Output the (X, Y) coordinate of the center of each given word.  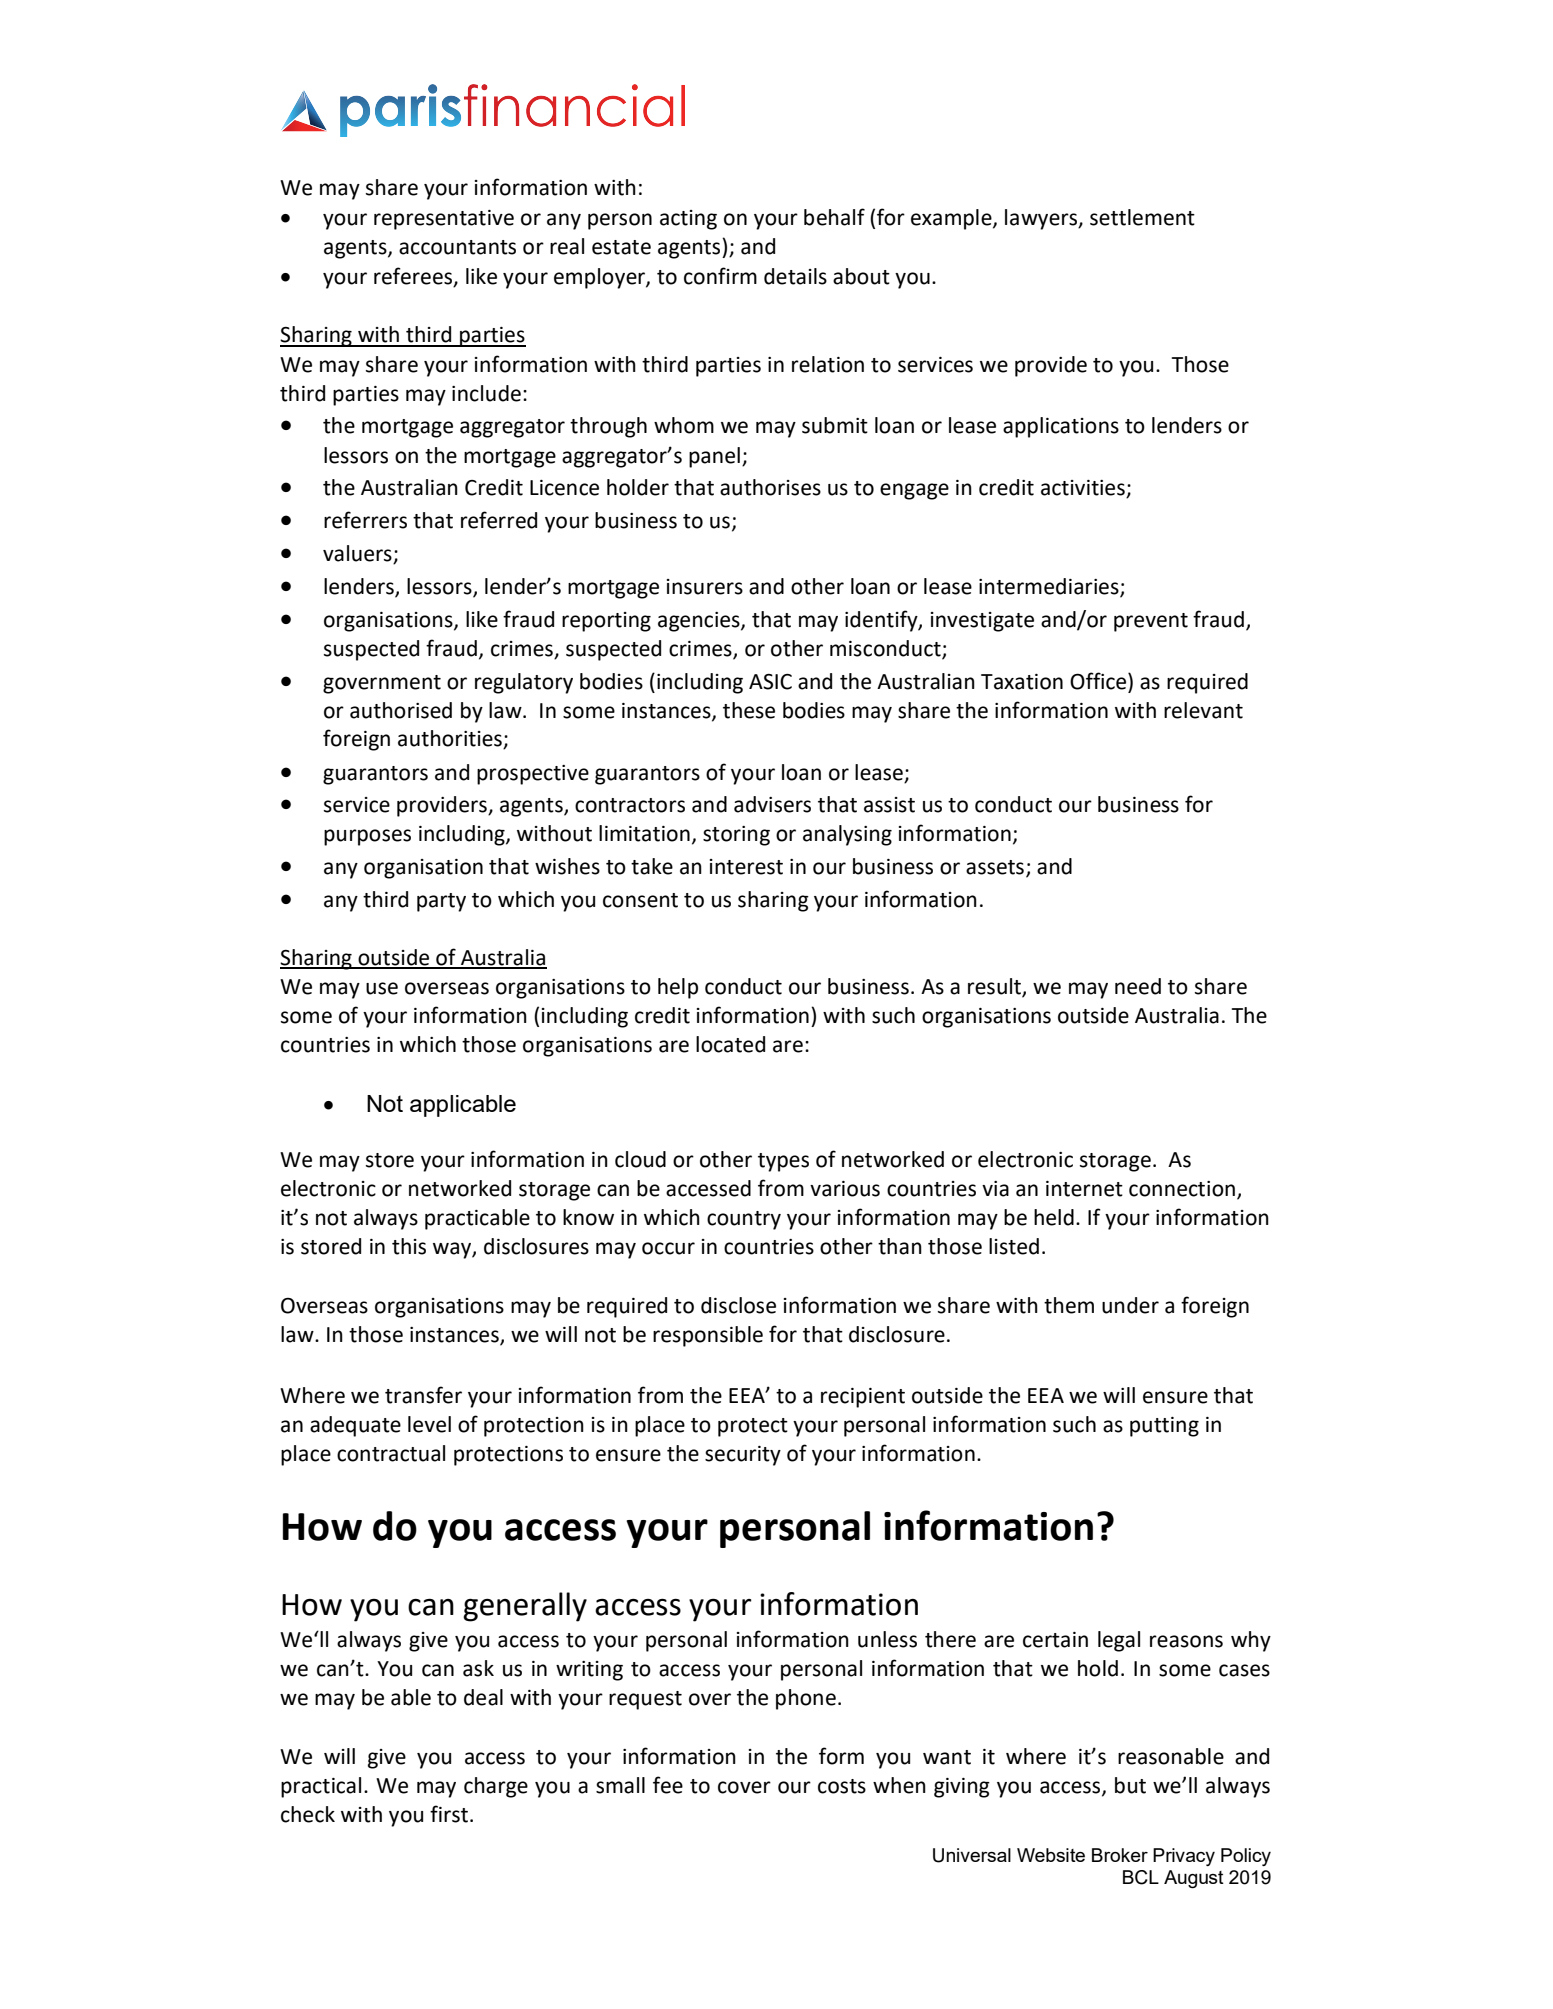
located (730, 1044)
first (450, 1814)
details (795, 276)
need (1138, 986)
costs (842, 1786)
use (382, 988)
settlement (1142, 217)
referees (414, 277)
